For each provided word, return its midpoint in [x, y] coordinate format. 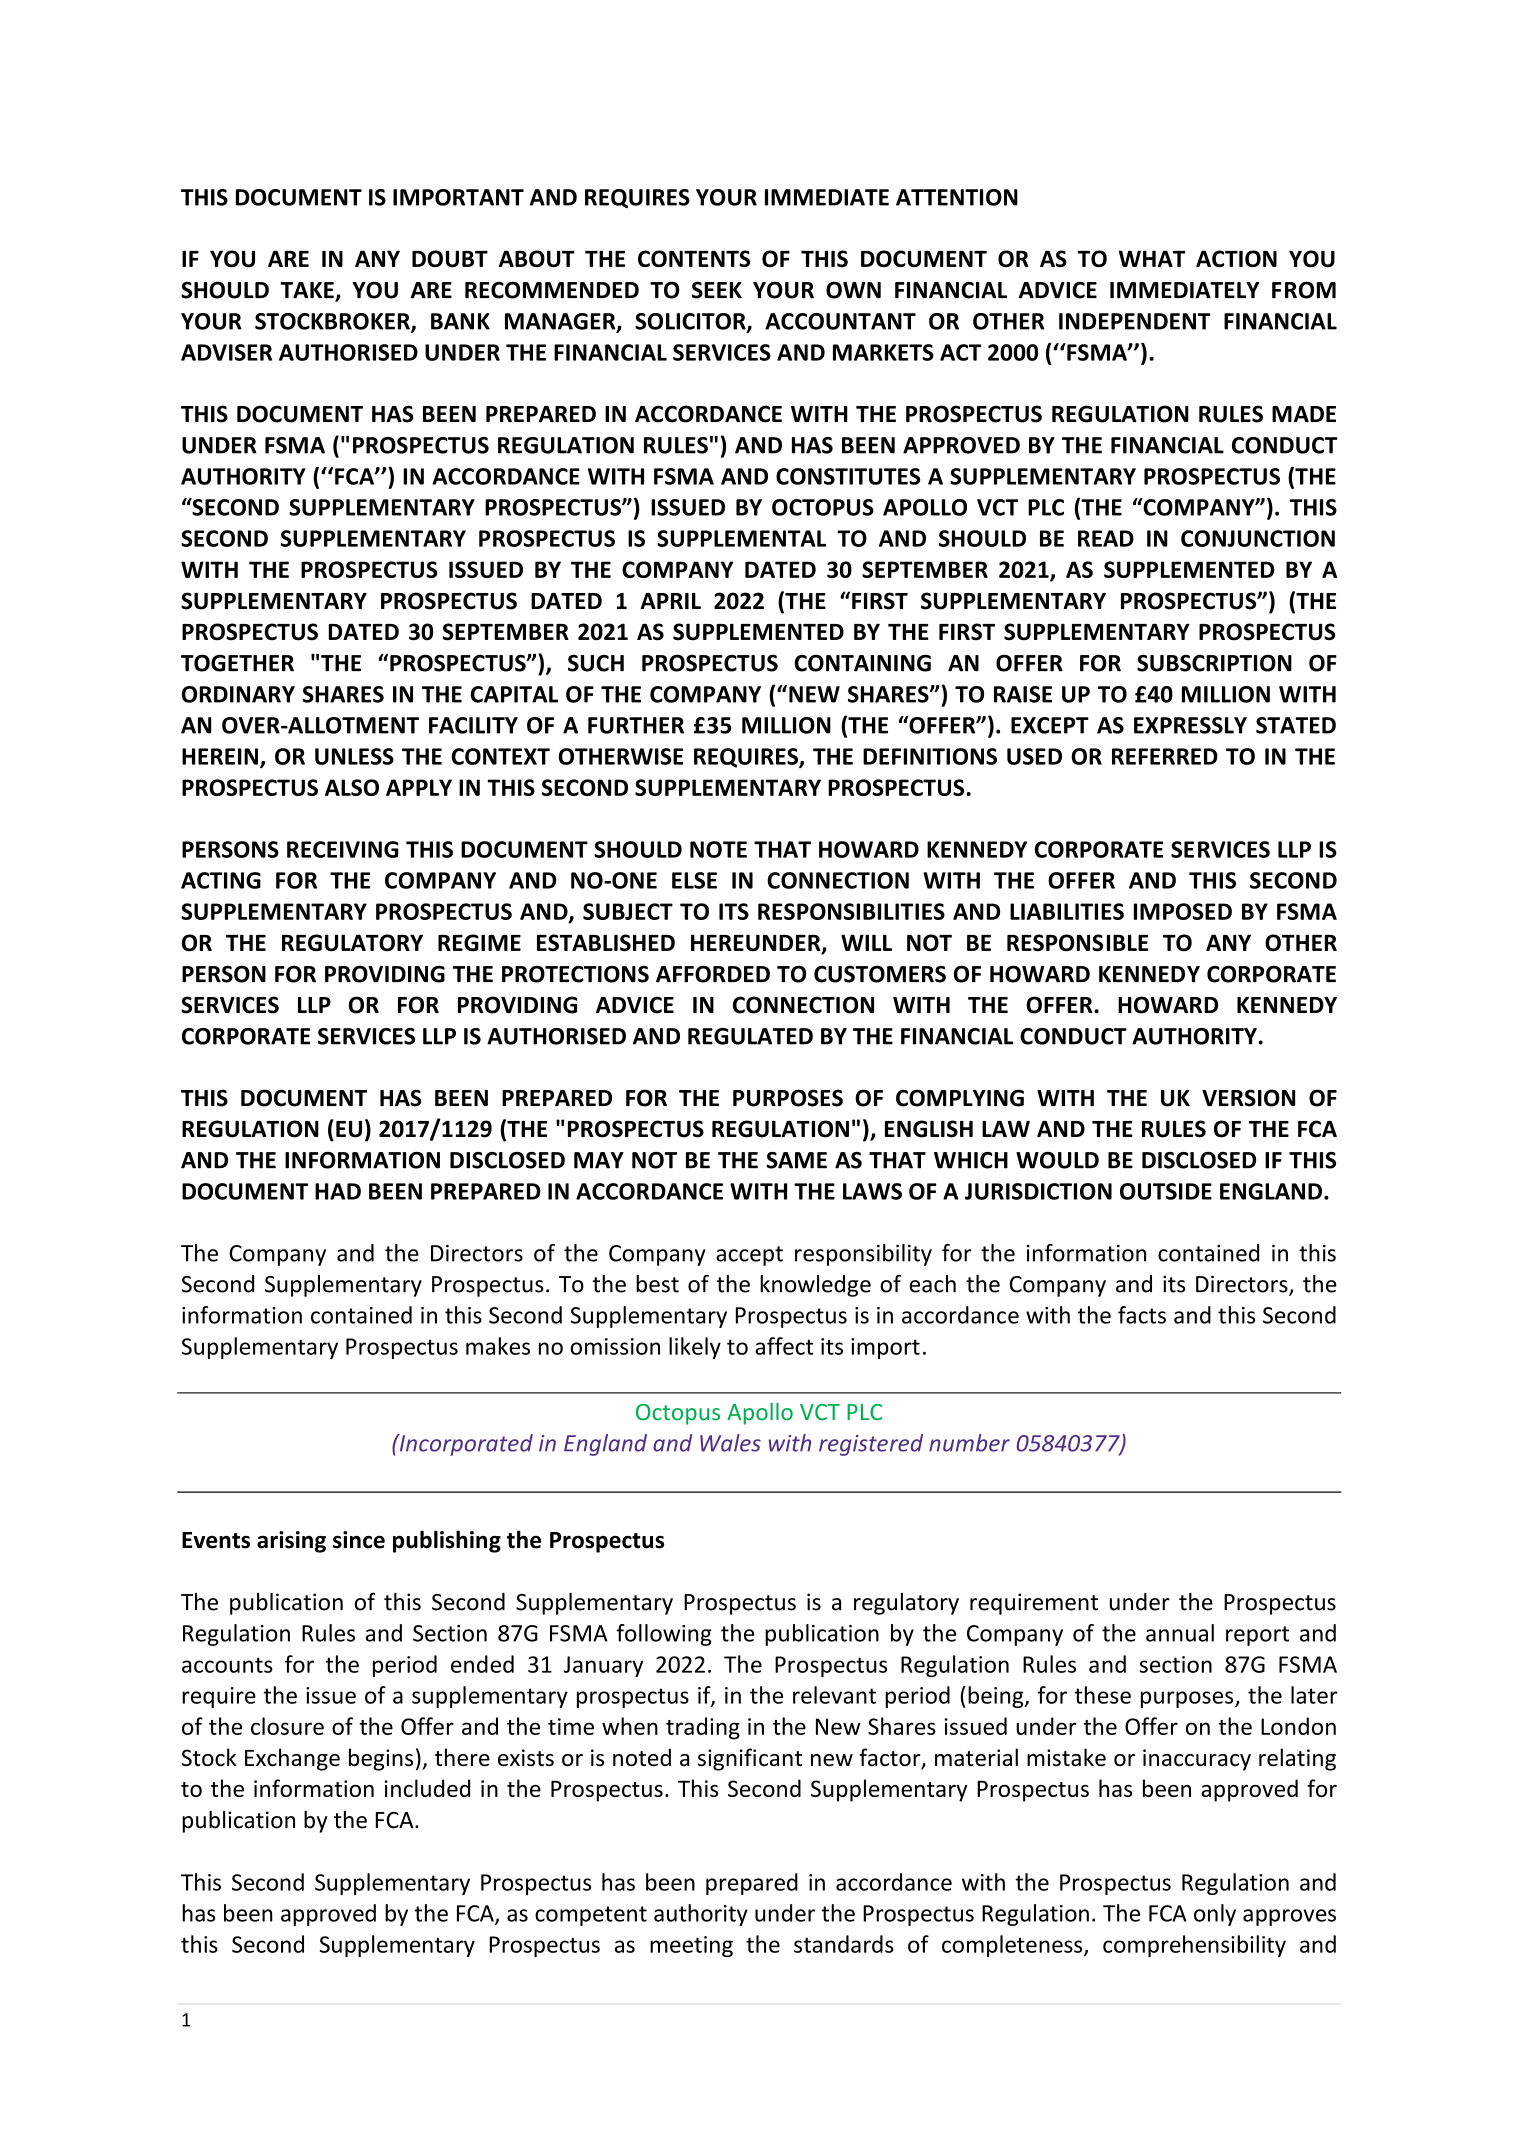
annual [1180, 1633]
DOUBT [450, 258]
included [427, 1788]
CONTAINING [862, 663]
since [359, 1540]
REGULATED [750, 1036]
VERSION [1248, 1098]
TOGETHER [237, 663]
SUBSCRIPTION [1214, 663]
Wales [730, 1443]
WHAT [1152, 258]
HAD [338, 1191]
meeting [691, 1946]
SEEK [717, 290]
